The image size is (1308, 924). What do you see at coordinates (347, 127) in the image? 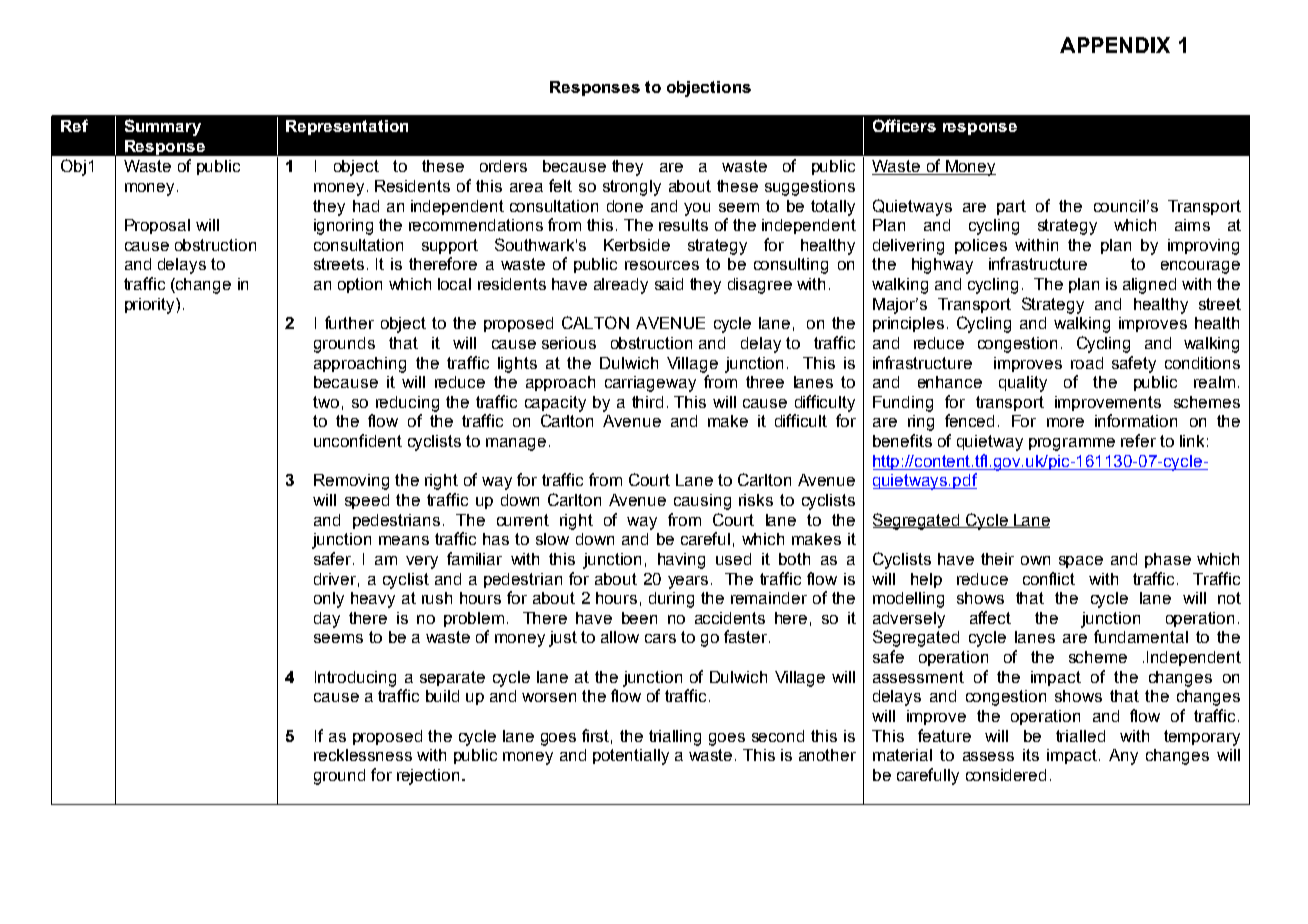
I see `Representation` at bounding box center [347, 127].
